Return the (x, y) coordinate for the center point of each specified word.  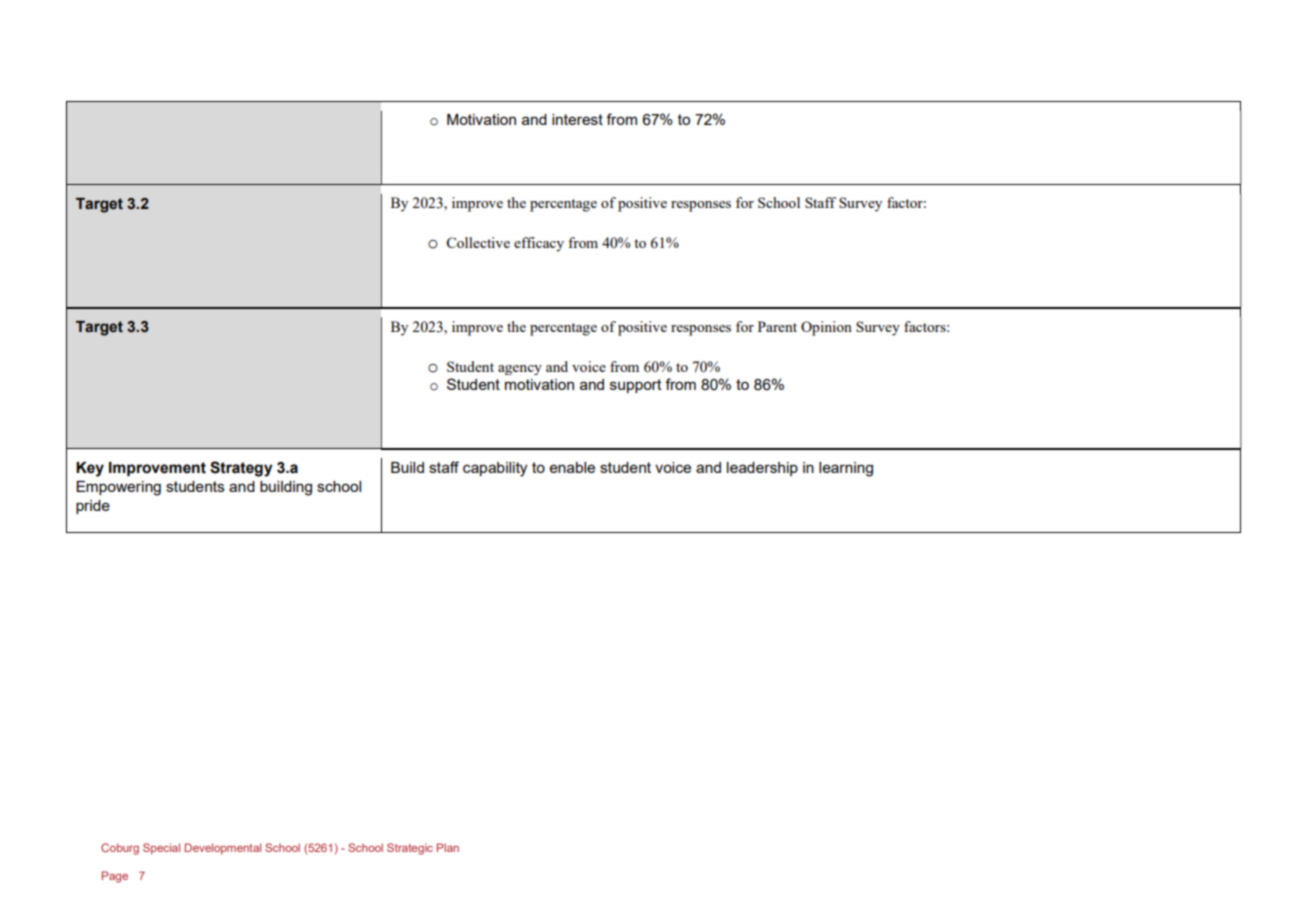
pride (93, 507)
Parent (777, 326)
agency (520, 370)
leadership (762, 469)
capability (495, 469)
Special (161, 849)
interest (577, 119)
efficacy (539, 244)
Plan (448, 847)
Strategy (241, 469)
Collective (478, 242)
